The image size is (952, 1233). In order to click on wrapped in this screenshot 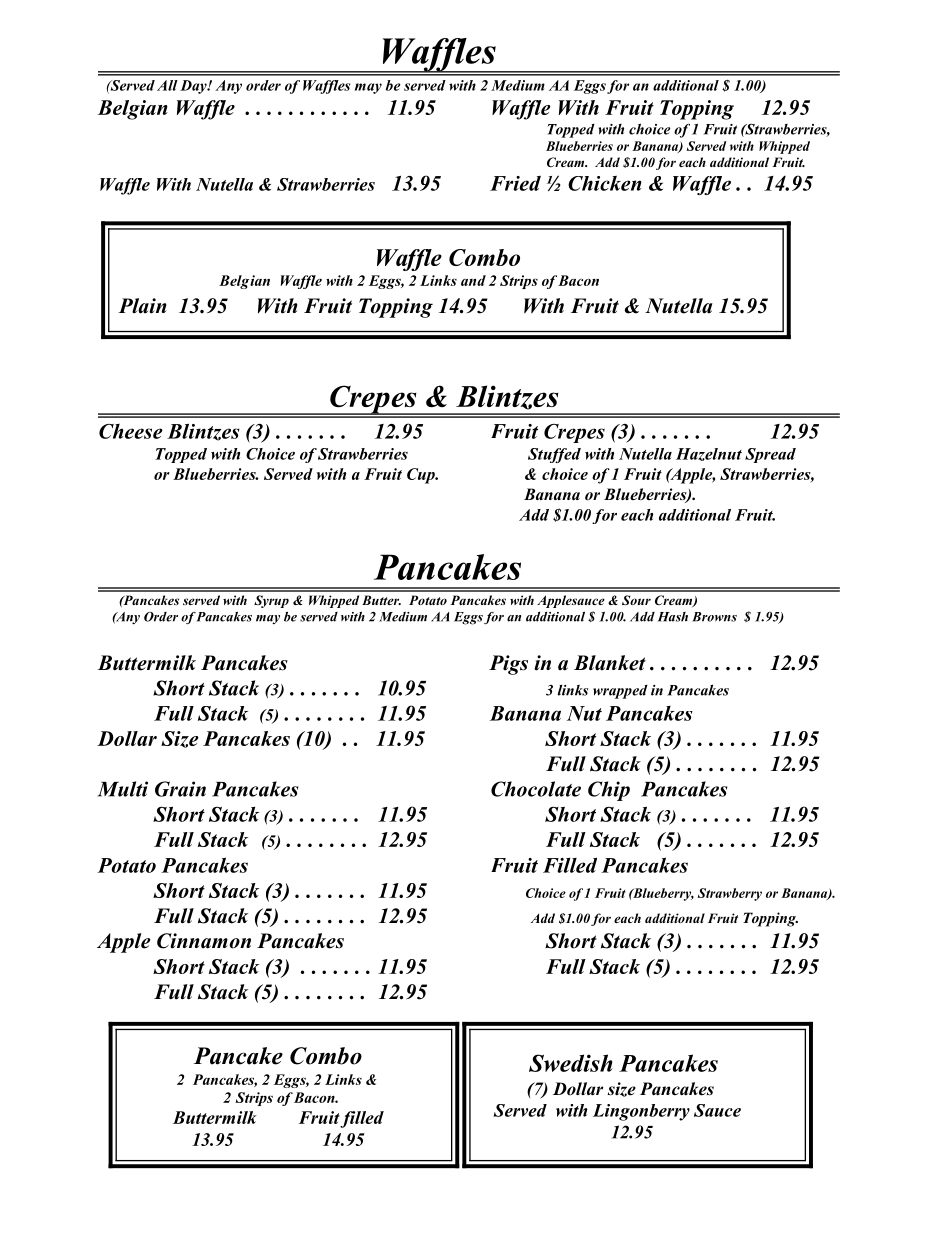, I will do `click(620, 692)`.
